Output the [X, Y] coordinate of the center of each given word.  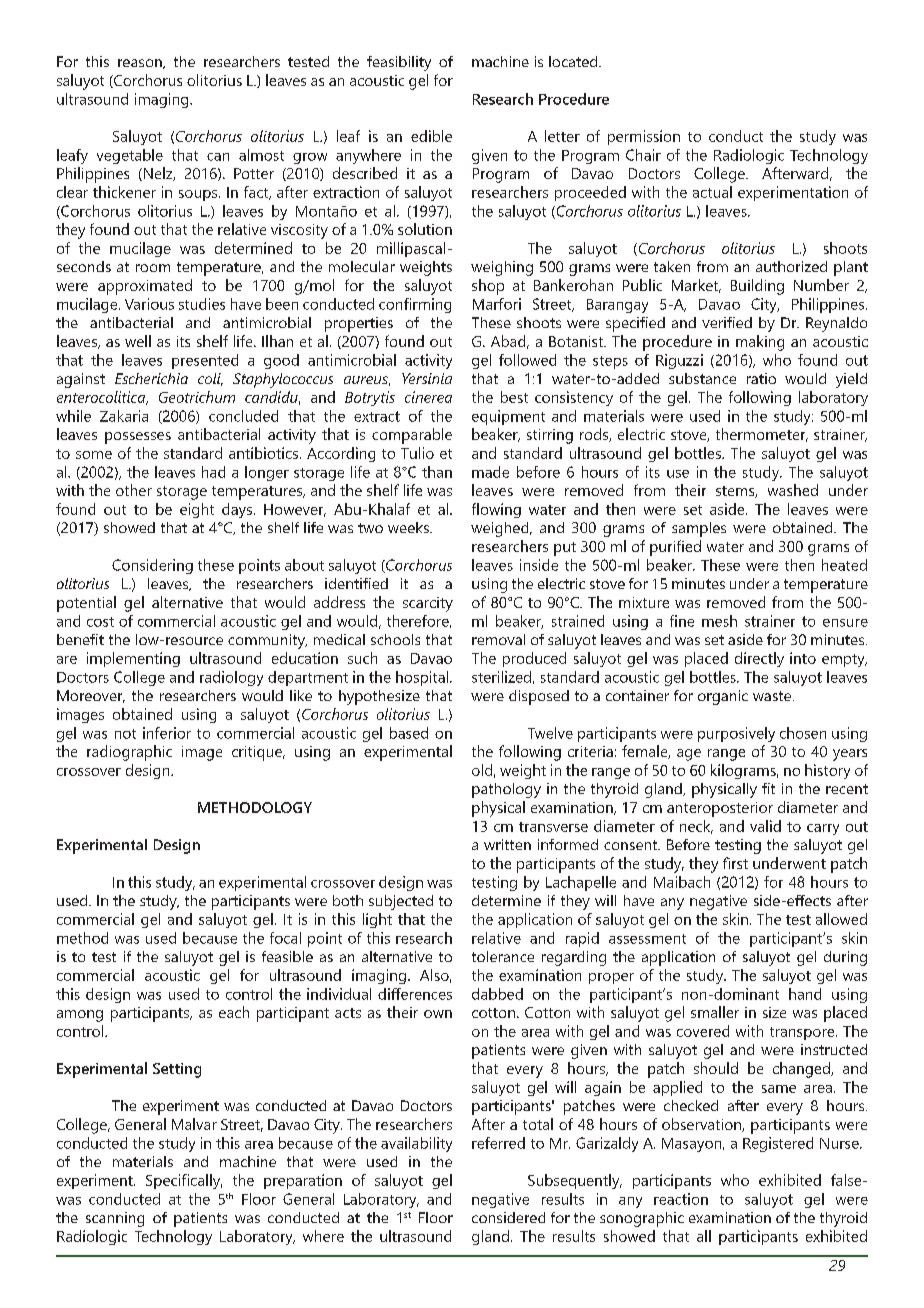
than [437, 472]
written [507, 844]
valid [765, 826]
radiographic [129, 753]
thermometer [762, 435]
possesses [138, 438]
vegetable [130, 156]
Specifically [184, 1181]
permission [644, 137]
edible [431, 136]
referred [498, 1143]
